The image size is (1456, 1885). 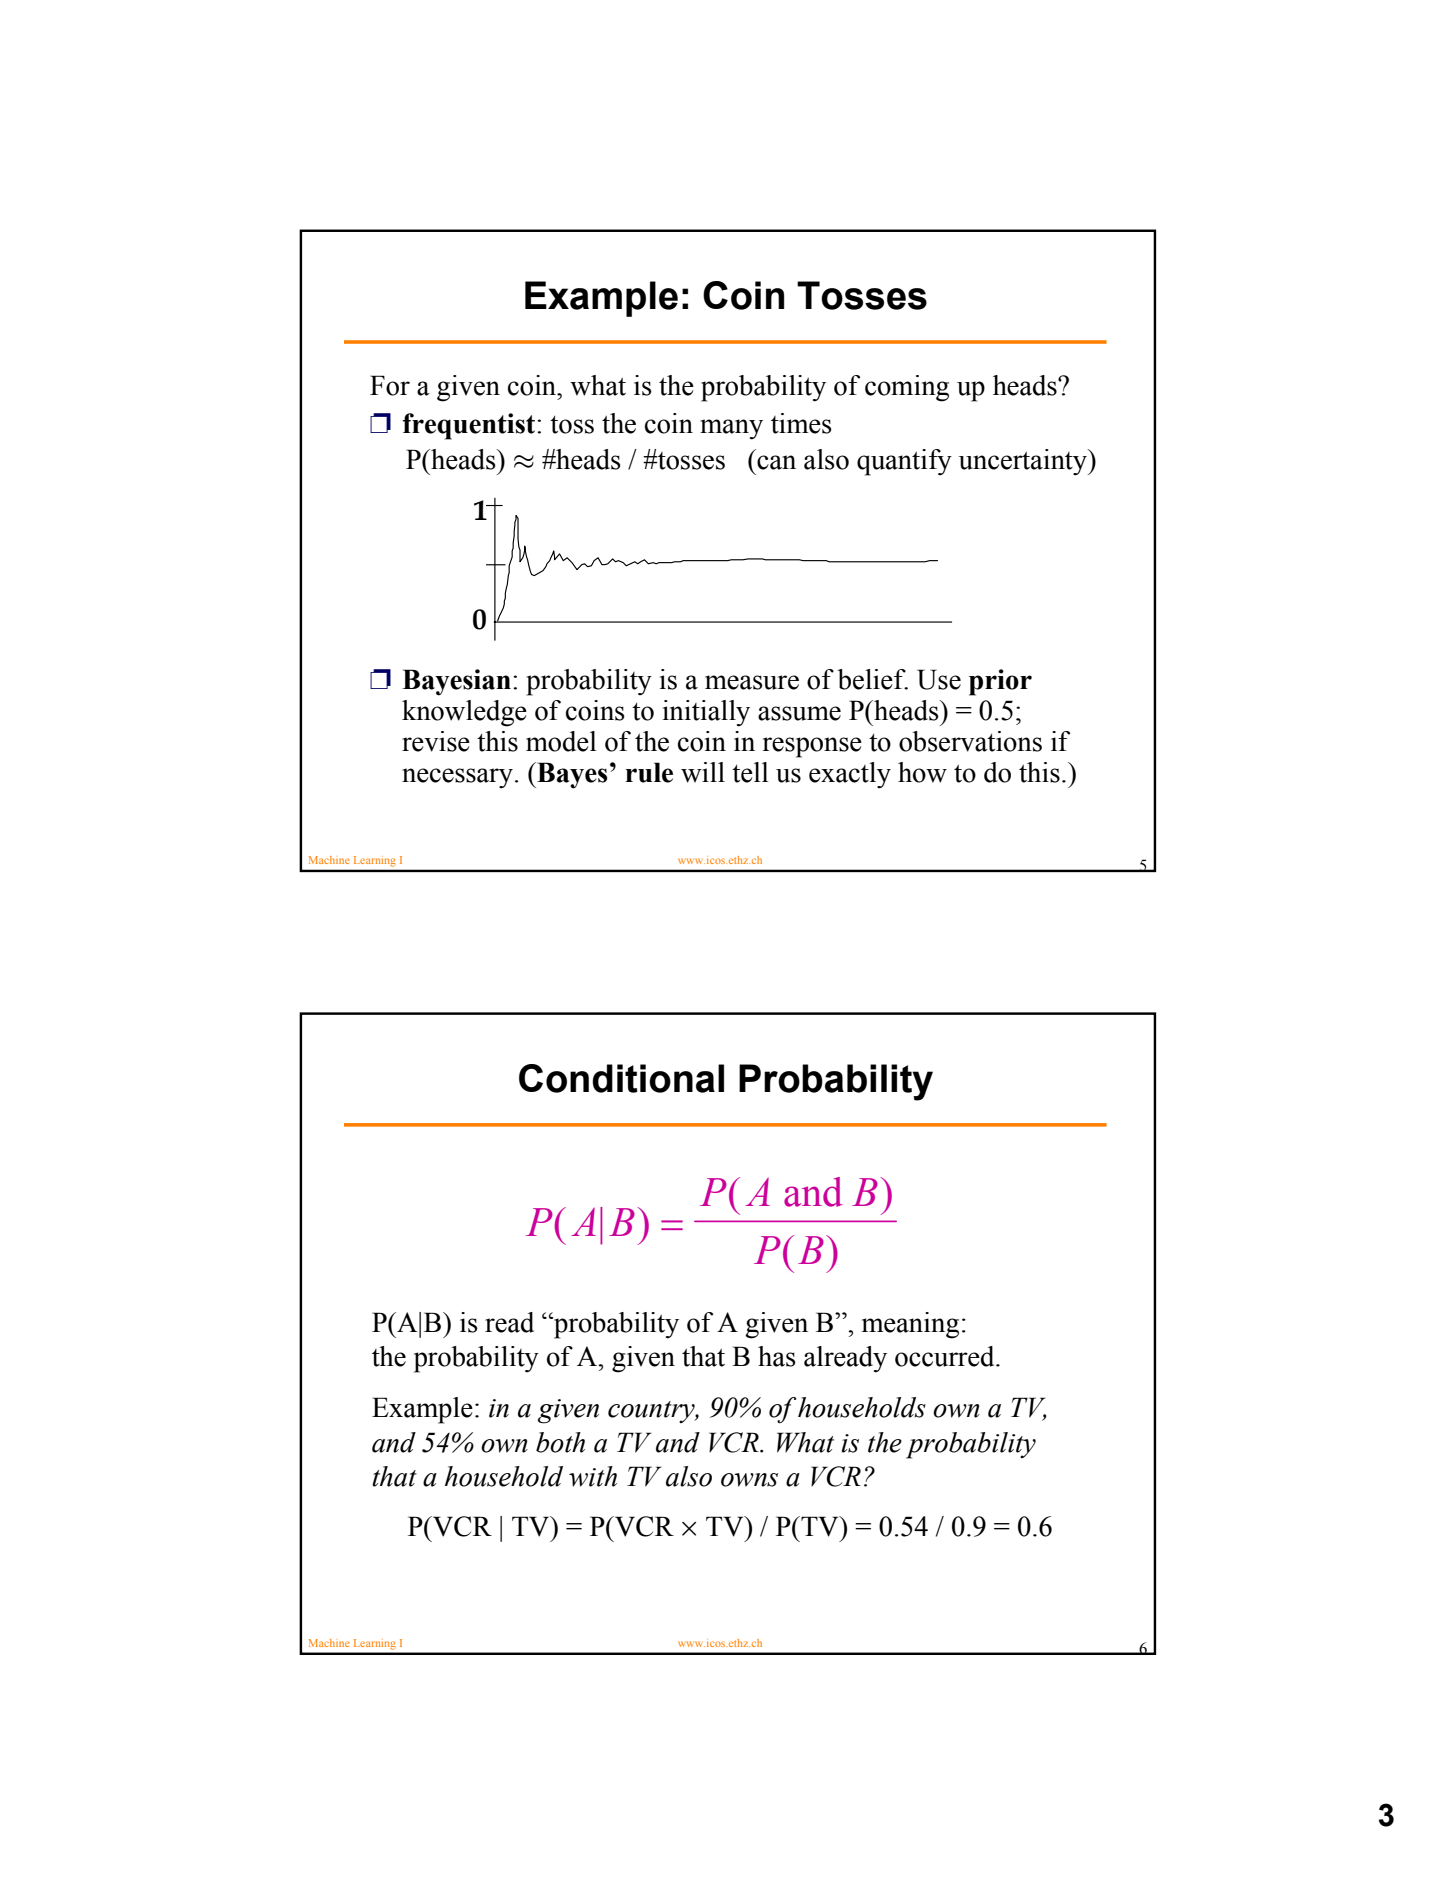 What do you see at coordinates (907, 388) in the screenshot?
I see `coming` at bounding box center [907, 388].
